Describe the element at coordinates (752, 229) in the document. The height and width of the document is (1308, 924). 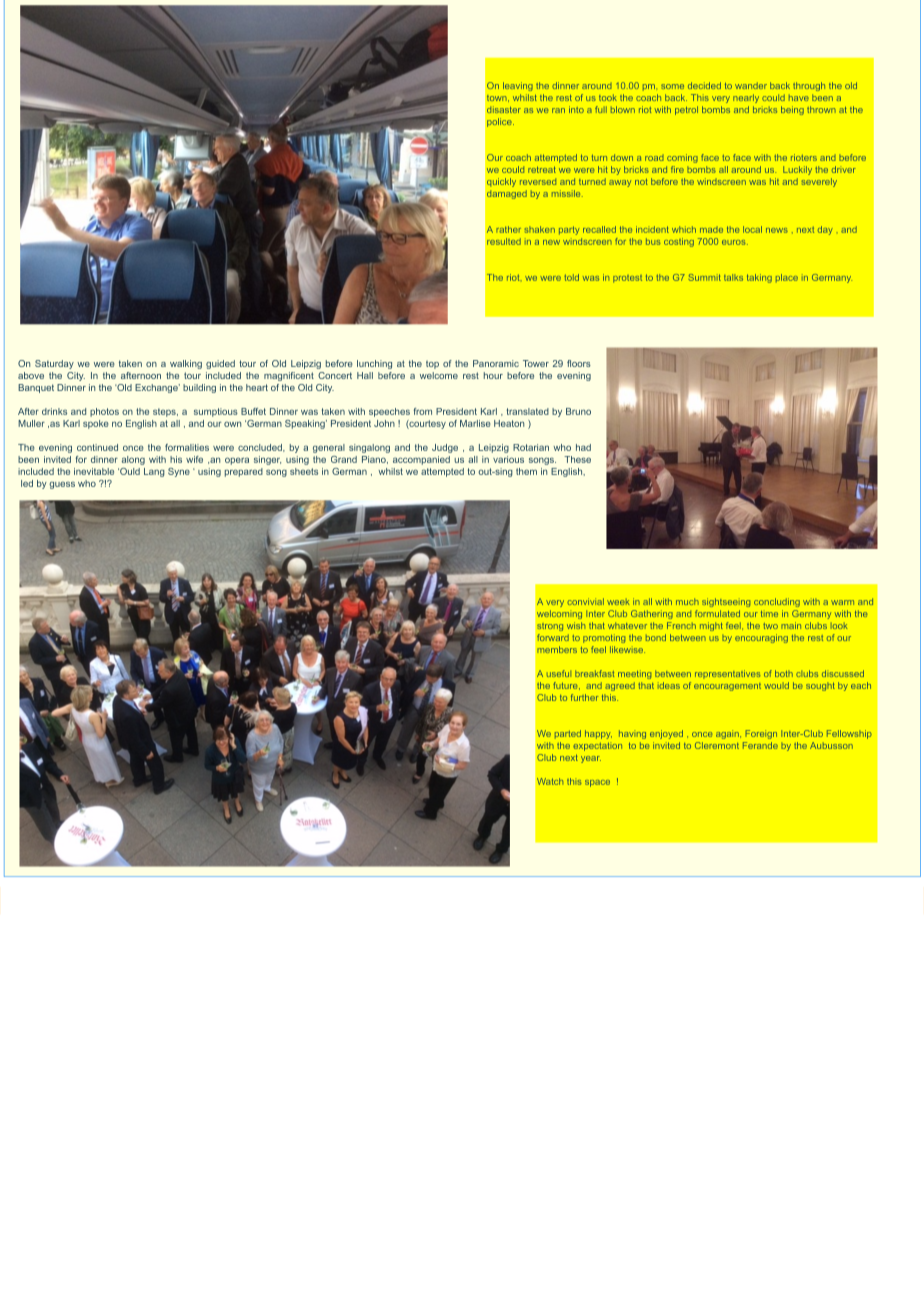
I see `local` at that location.
